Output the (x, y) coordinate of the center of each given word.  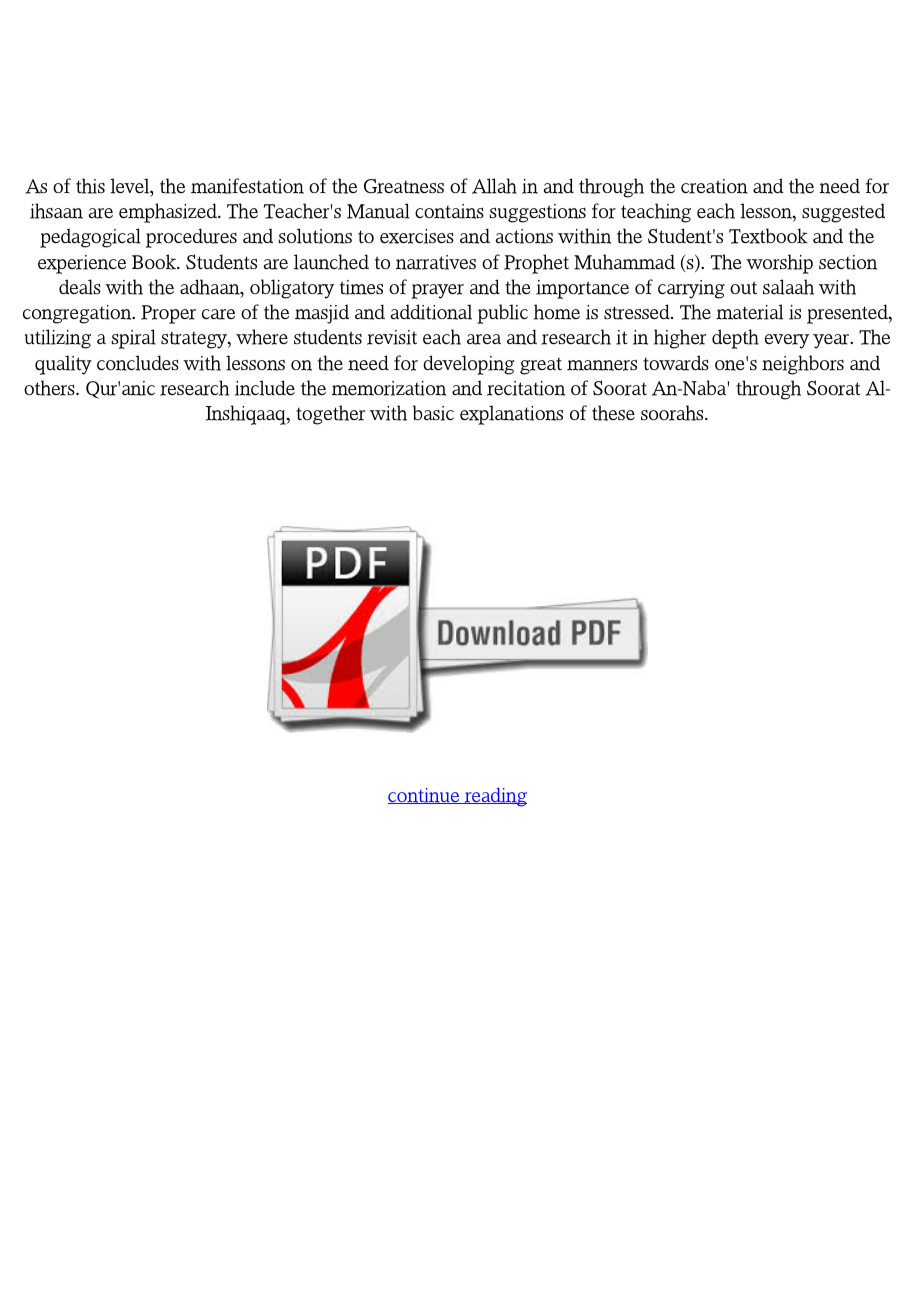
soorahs (673, 413)
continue (424, 796)
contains (449, 211)
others (50, 388)
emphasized (169, 213)
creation (714, 186)
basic (433, 413)
